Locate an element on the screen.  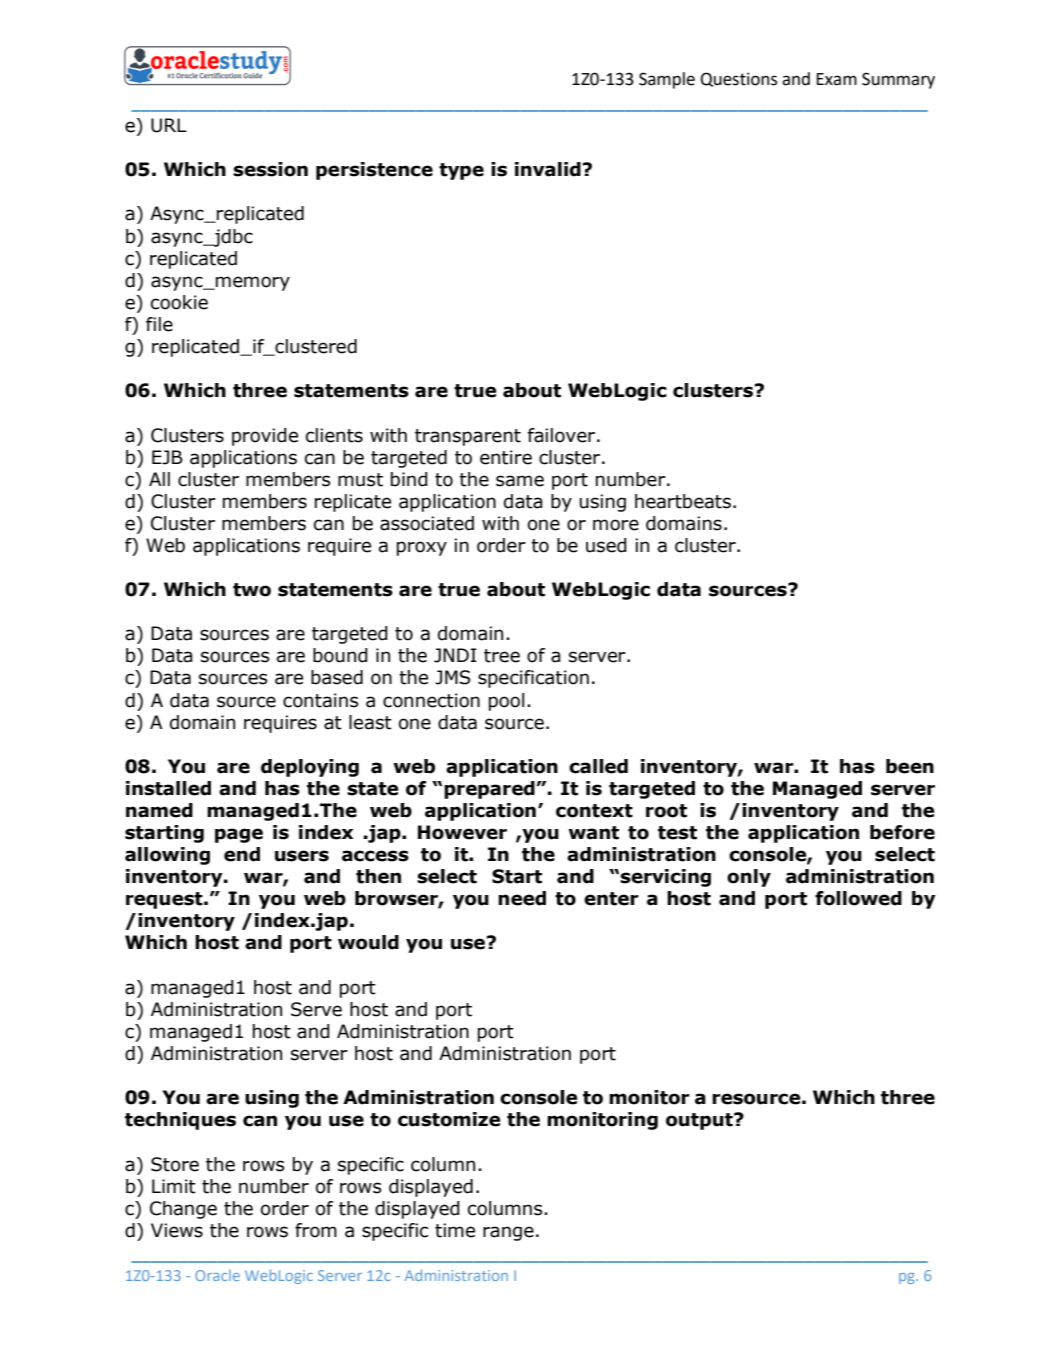
followed is located at coordinates (858, 898).
